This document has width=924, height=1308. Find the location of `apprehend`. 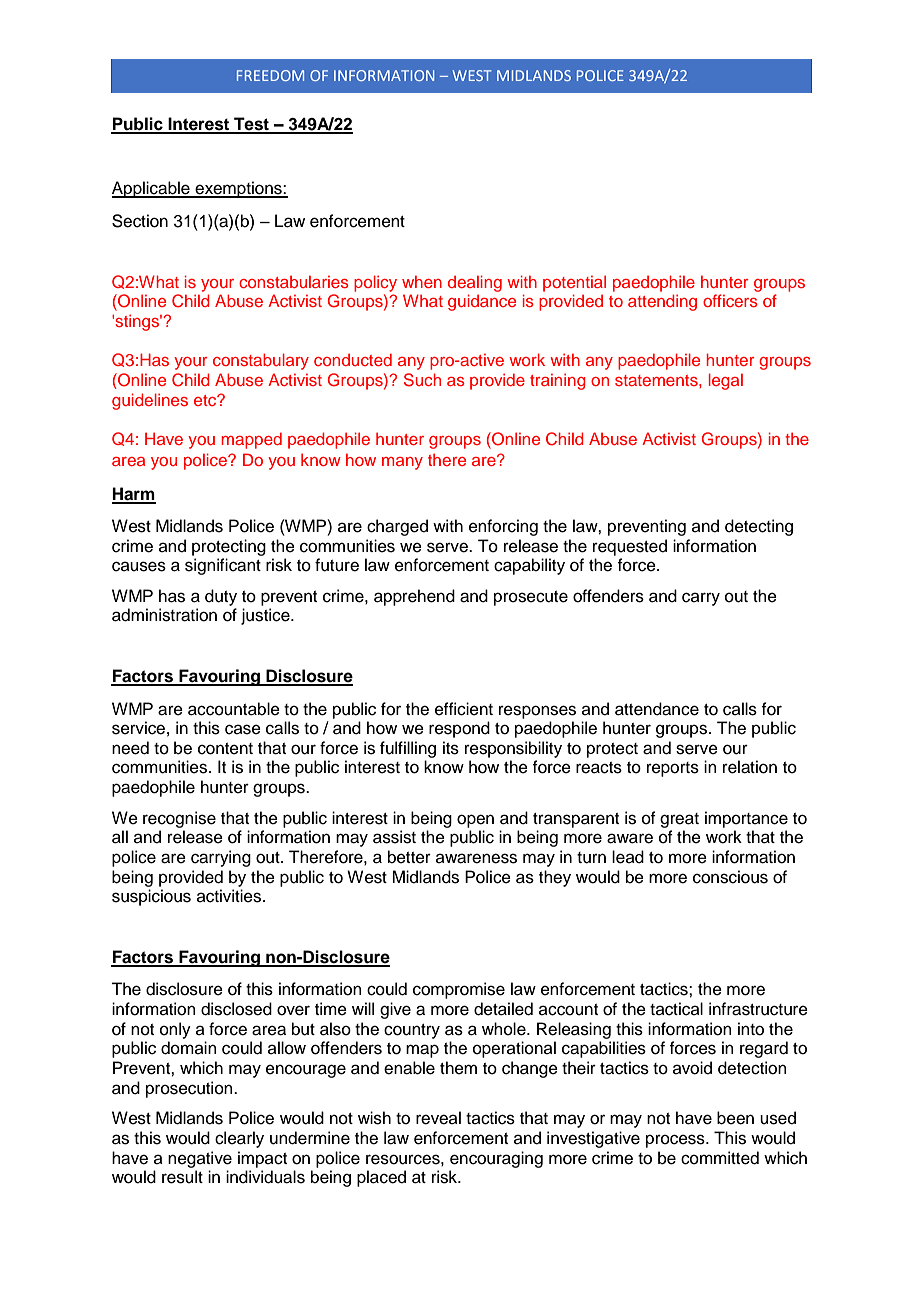

apprehend is located at coordinates (414, 597).
